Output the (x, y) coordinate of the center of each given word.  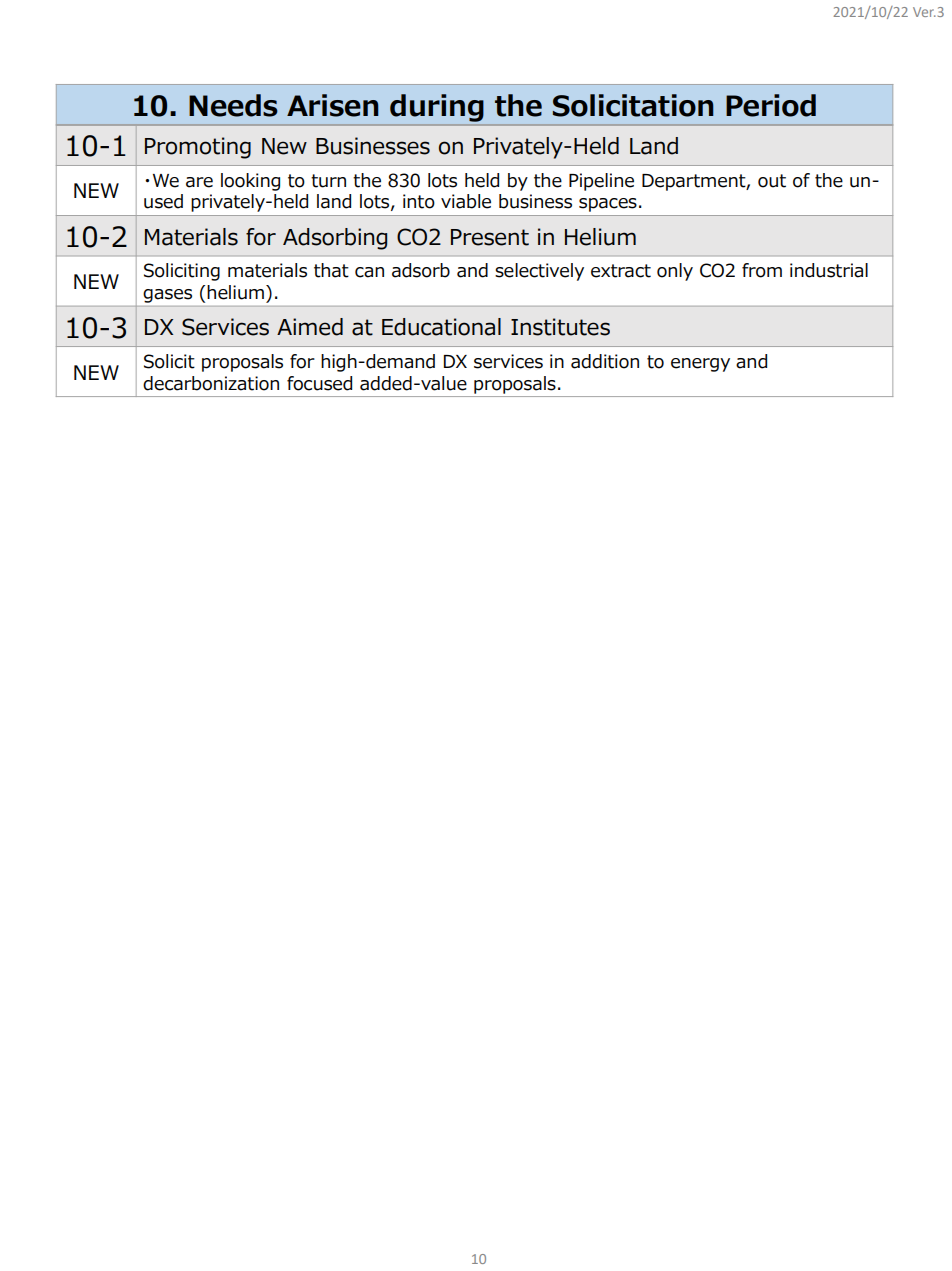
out (772, 181)
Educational (441, 327)
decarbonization (211, 383)
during (436, 108)
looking (250, 182)
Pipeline (601, 182)
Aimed (310, 327)
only (675, 272)
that (331, 270)
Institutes (560, 327)
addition (605, 361)
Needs (233, 105)
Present (490, 237)
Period (771, 105)
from (762, 270)
